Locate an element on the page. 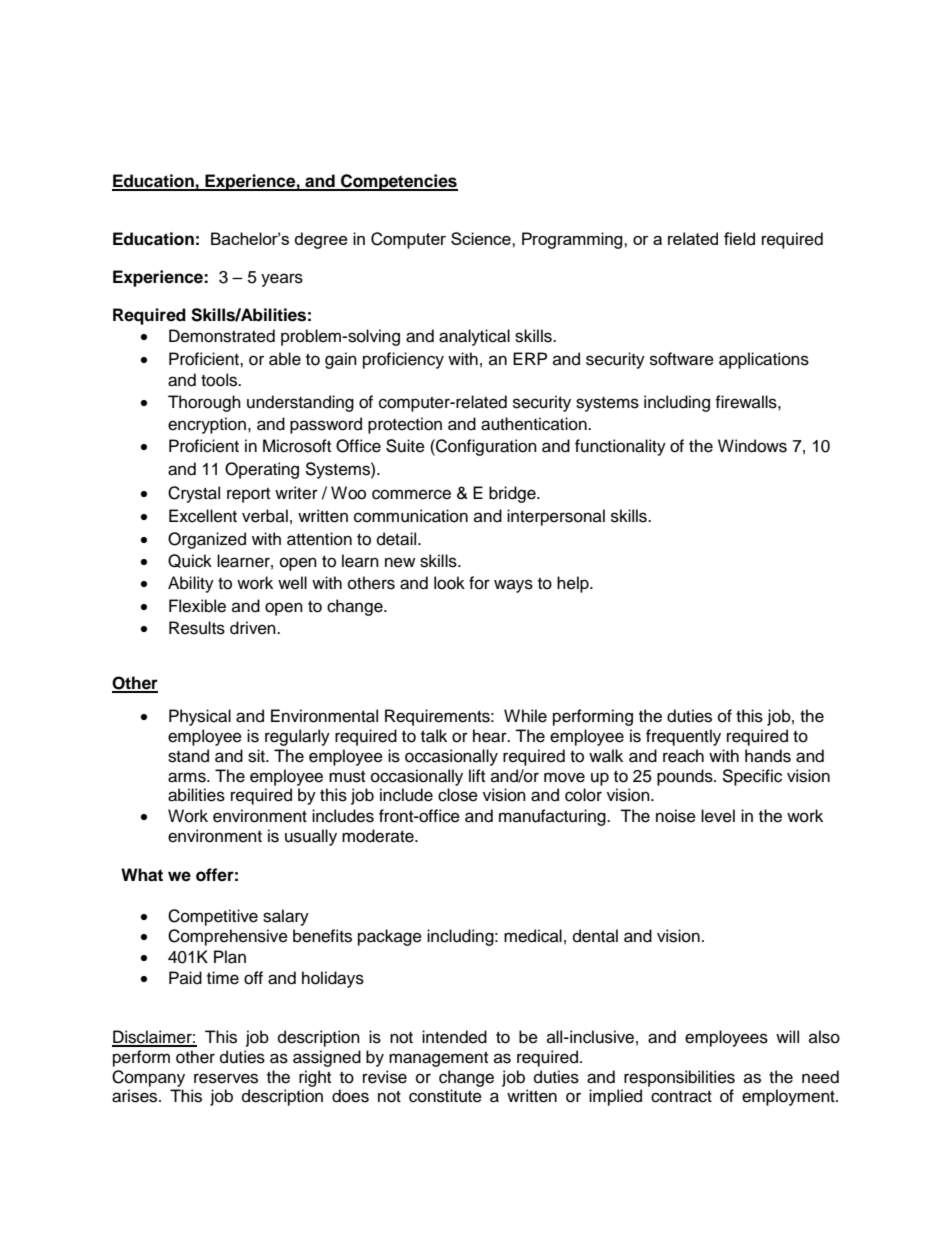 This page has width=952, height=1233. reserves is located at coordinates (226, 1078).
